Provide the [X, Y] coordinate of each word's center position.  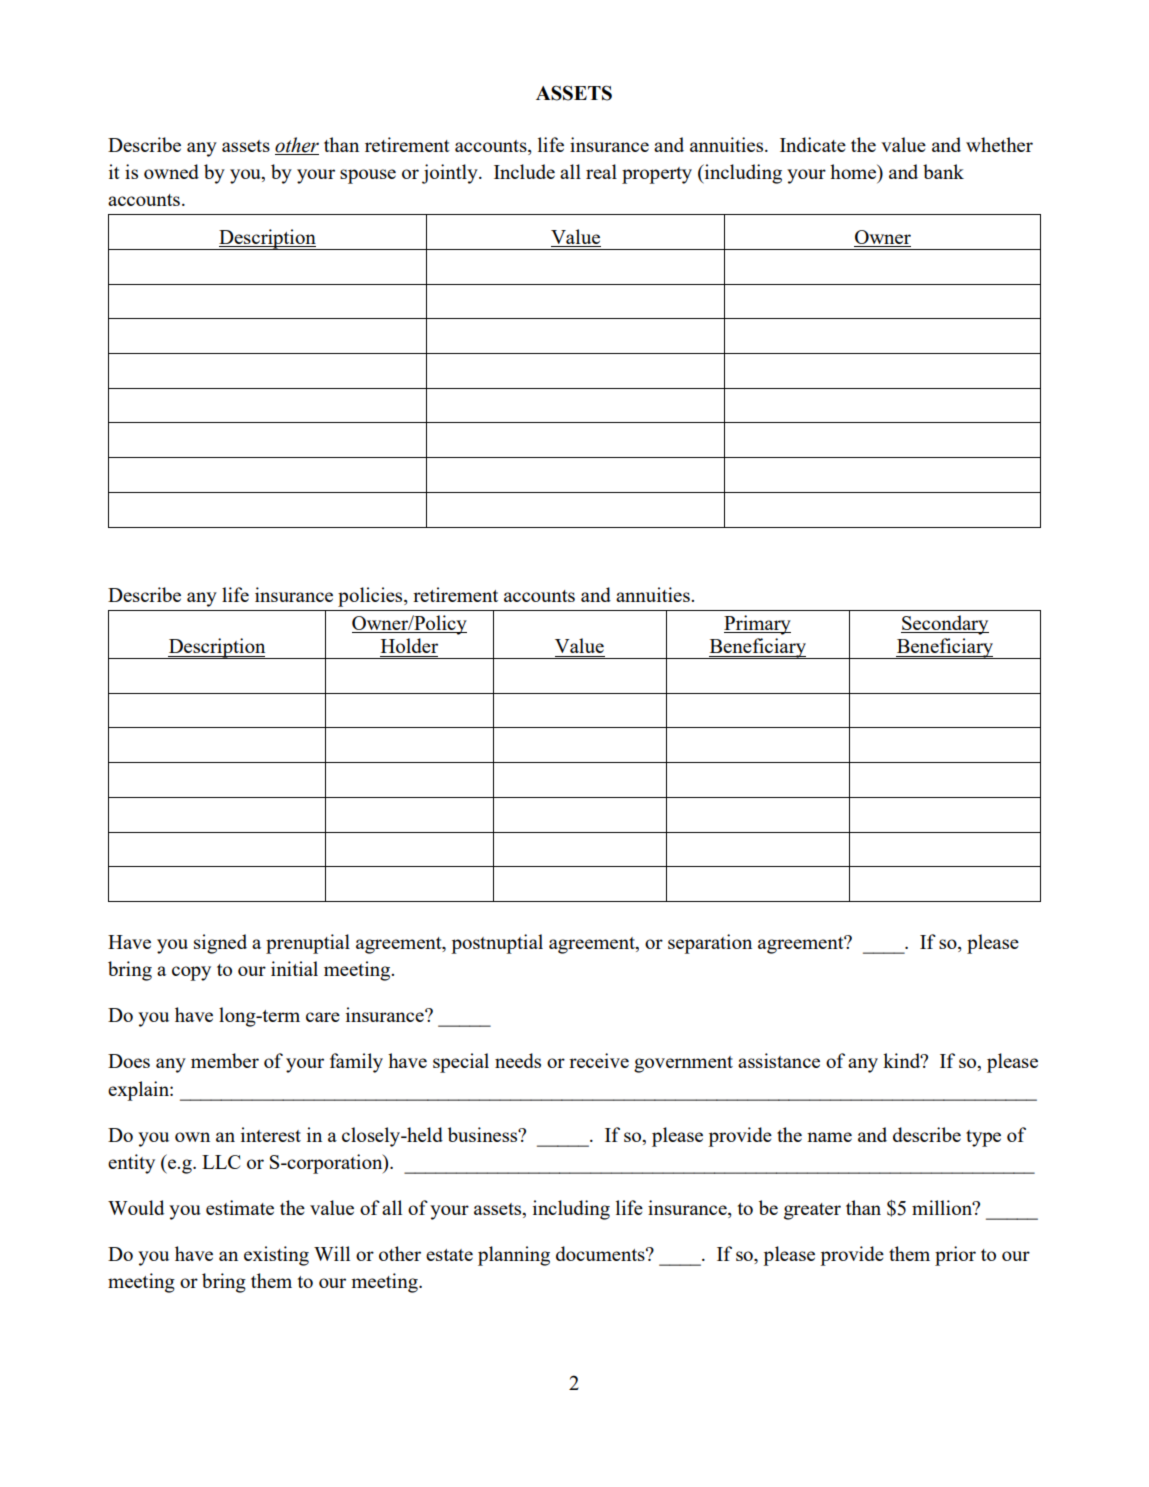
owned [171, 171]
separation [710, 944]
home [854, 171]
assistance [779, 1060]
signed [220, 944]
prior [955, 1256]
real [601, 171]
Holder [409, 645]
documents [601, 1253]
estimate [240, 1207]
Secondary [945, 625]
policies [371, 597]
